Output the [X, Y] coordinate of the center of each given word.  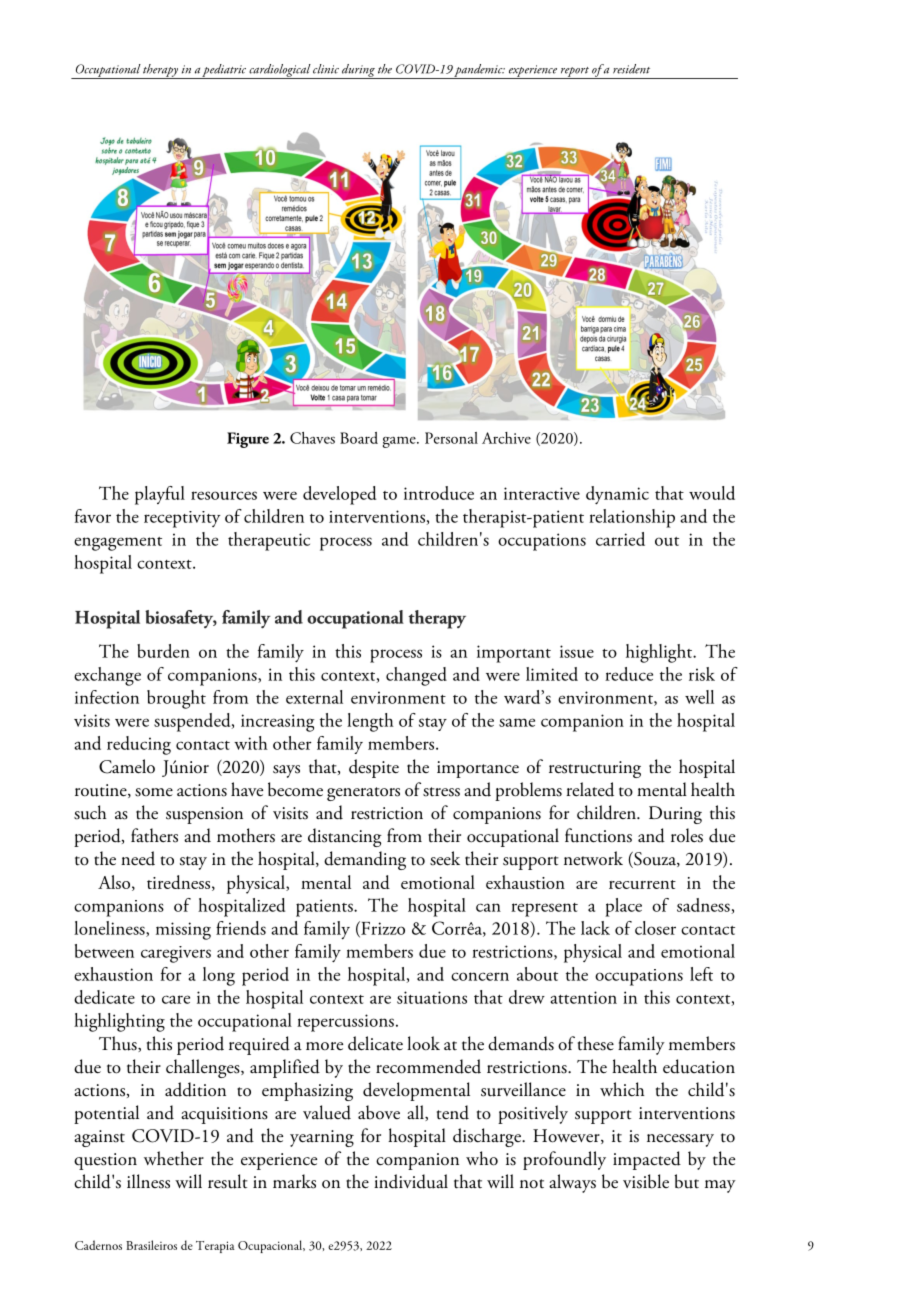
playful [160, 495]
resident [631, 69]
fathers [154, 835]
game [400, 442]
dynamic [617, 495]
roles [687, 835]
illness [148, 1181]
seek [445, 858]
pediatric [224, 71]
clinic [326, 69]
